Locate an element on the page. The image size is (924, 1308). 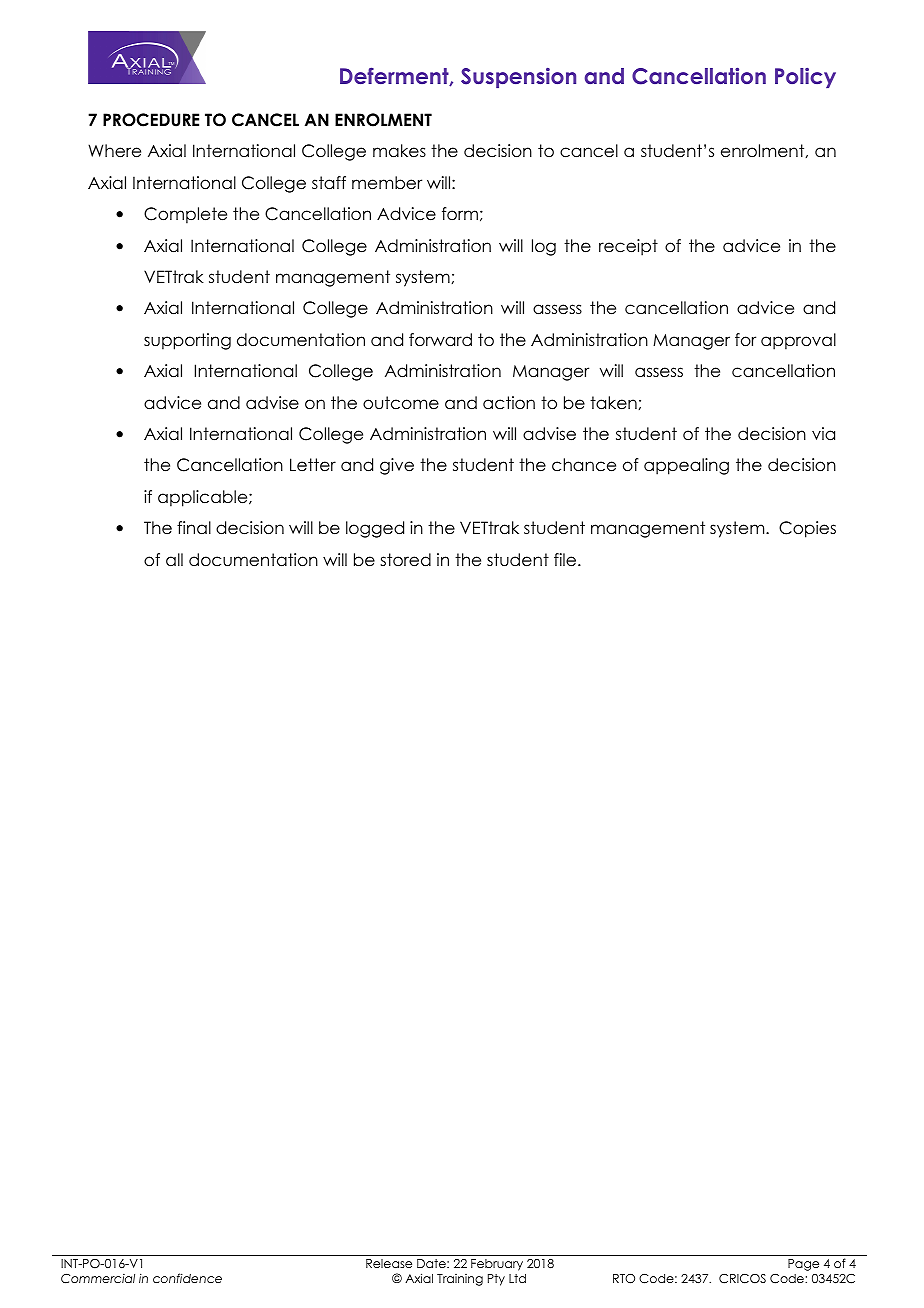
Copies is located at coordinates (807, 529).
